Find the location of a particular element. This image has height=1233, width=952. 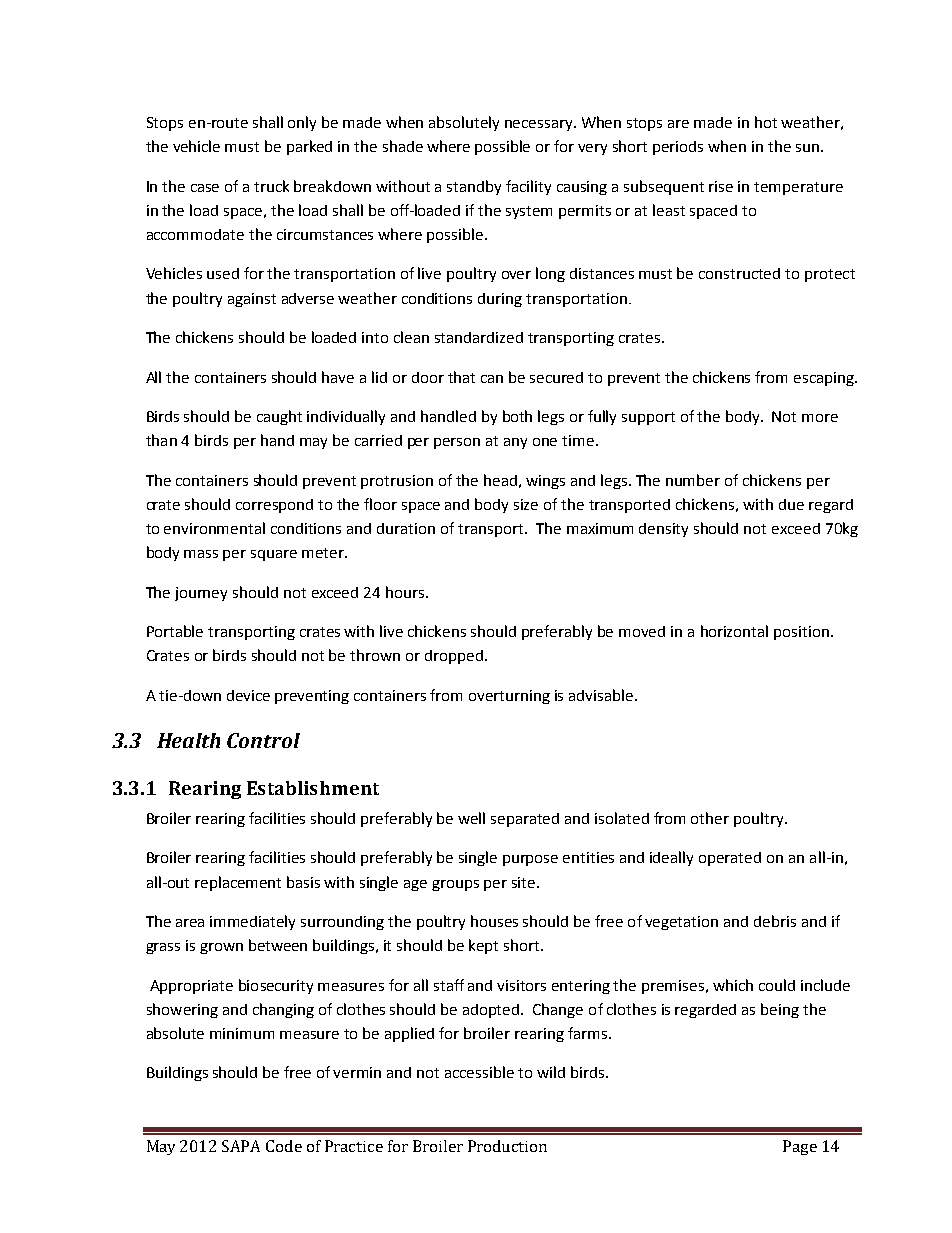

other is located at coordinates (710, 818).
